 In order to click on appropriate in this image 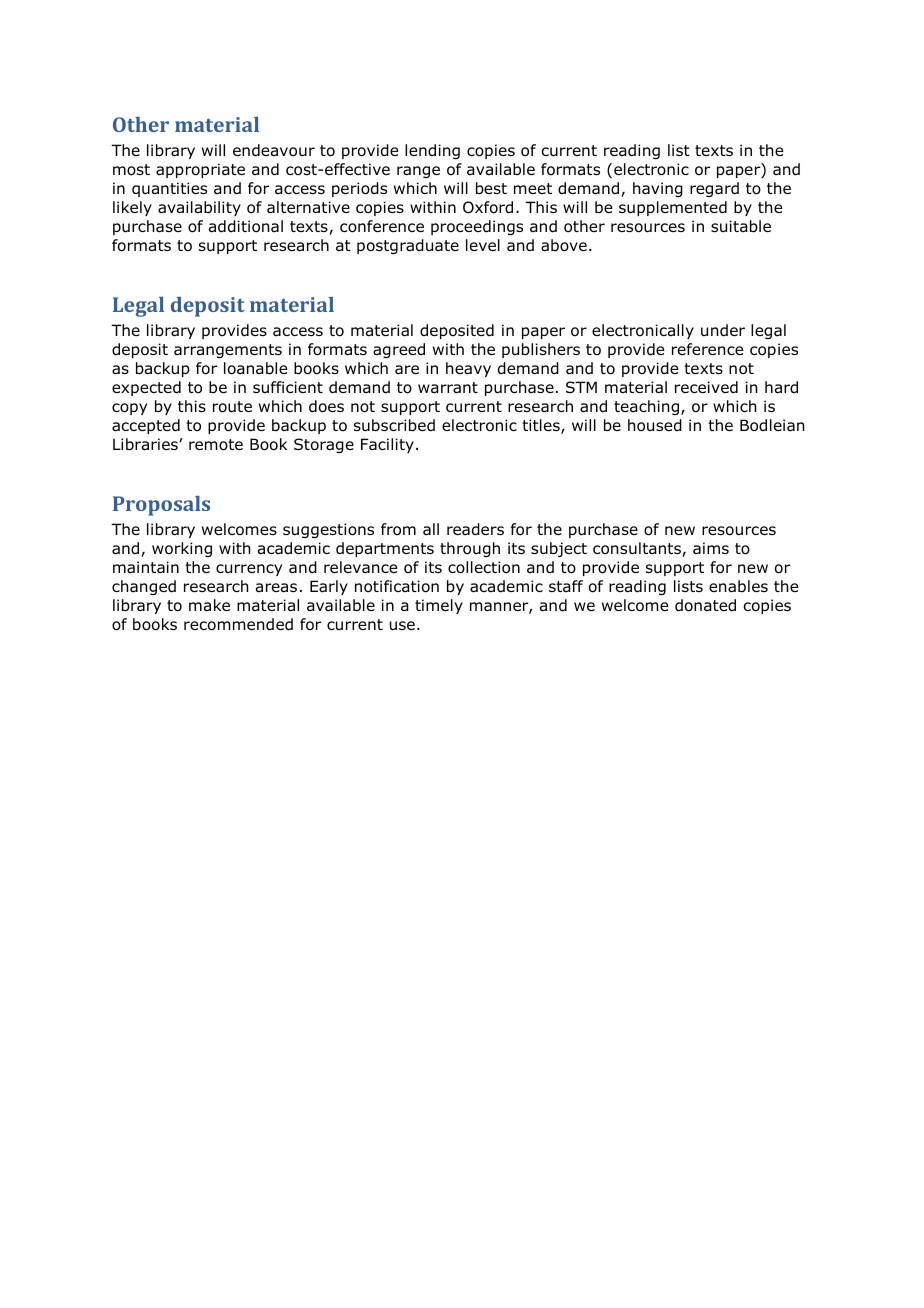, I will do `click(200, 170)`.
